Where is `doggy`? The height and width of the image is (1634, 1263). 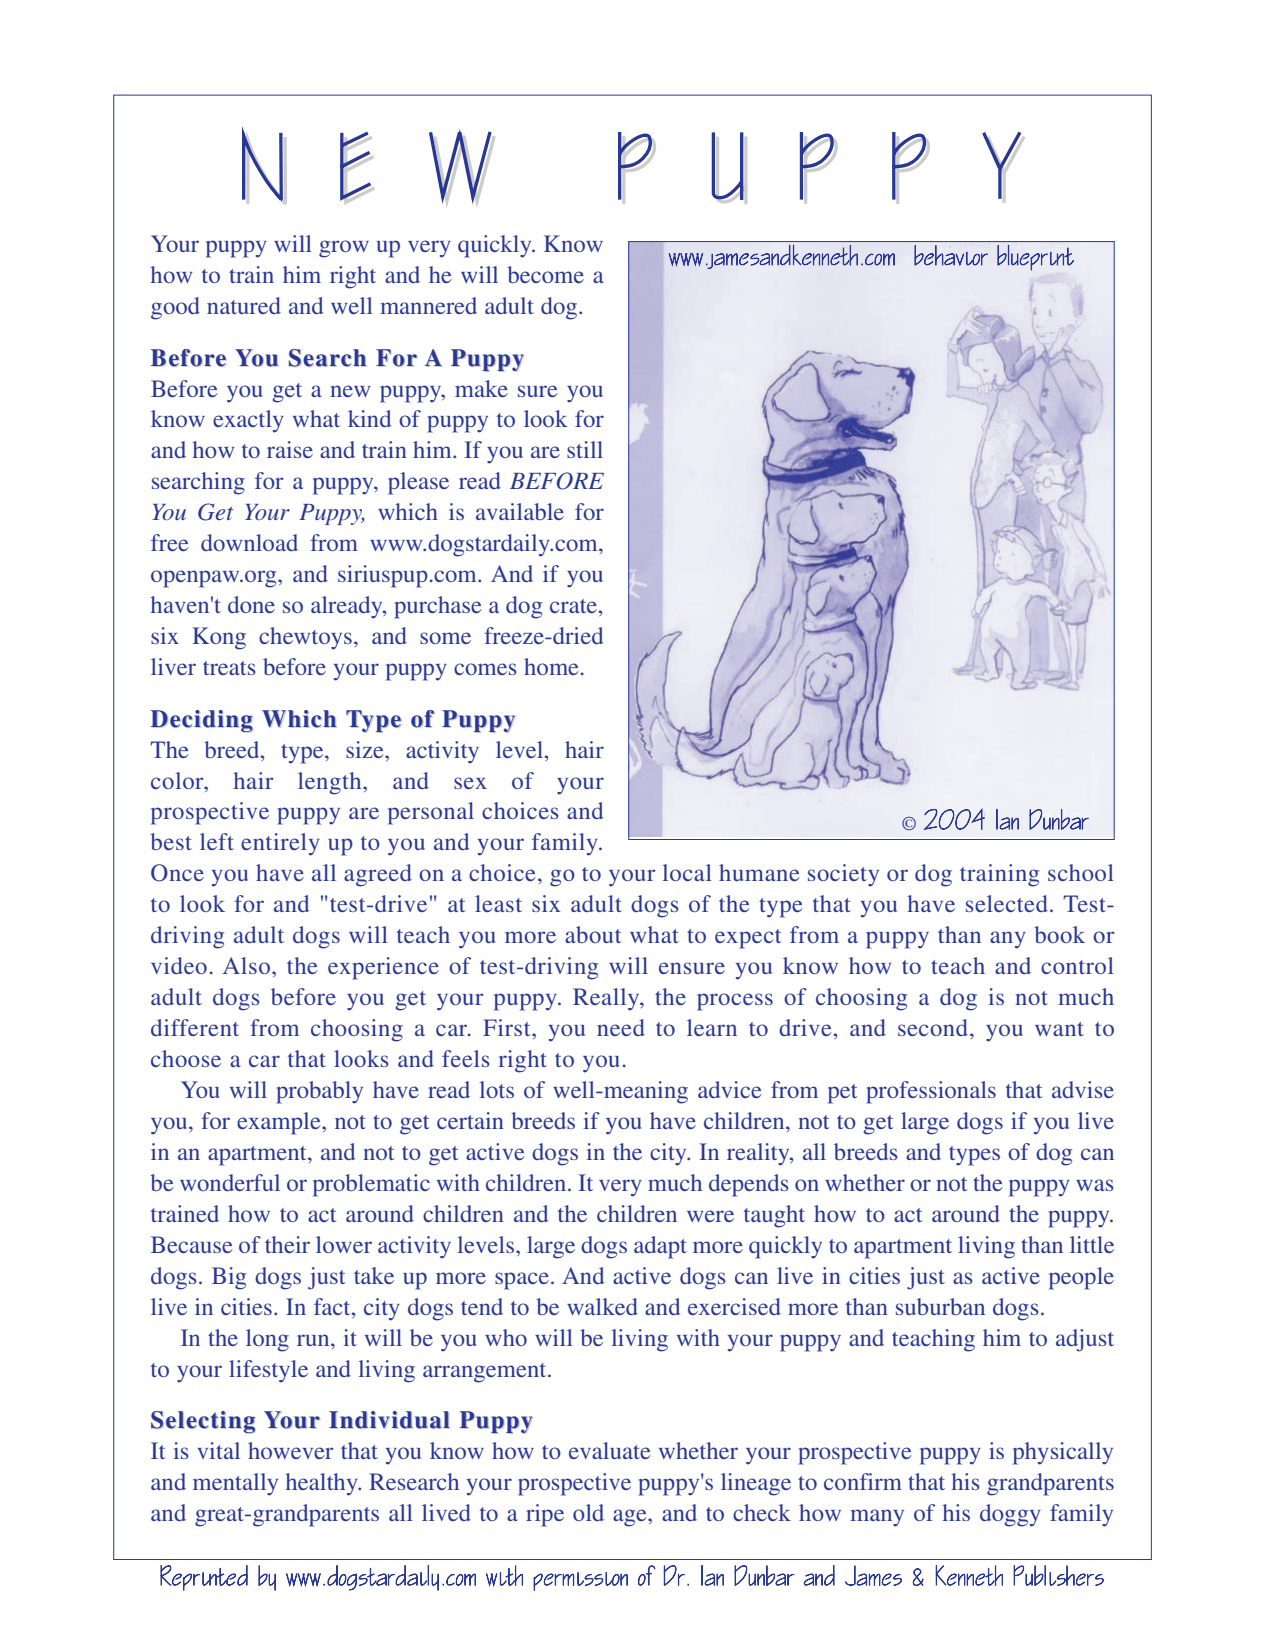 doggy is located at coordinates (1010, 1515).
